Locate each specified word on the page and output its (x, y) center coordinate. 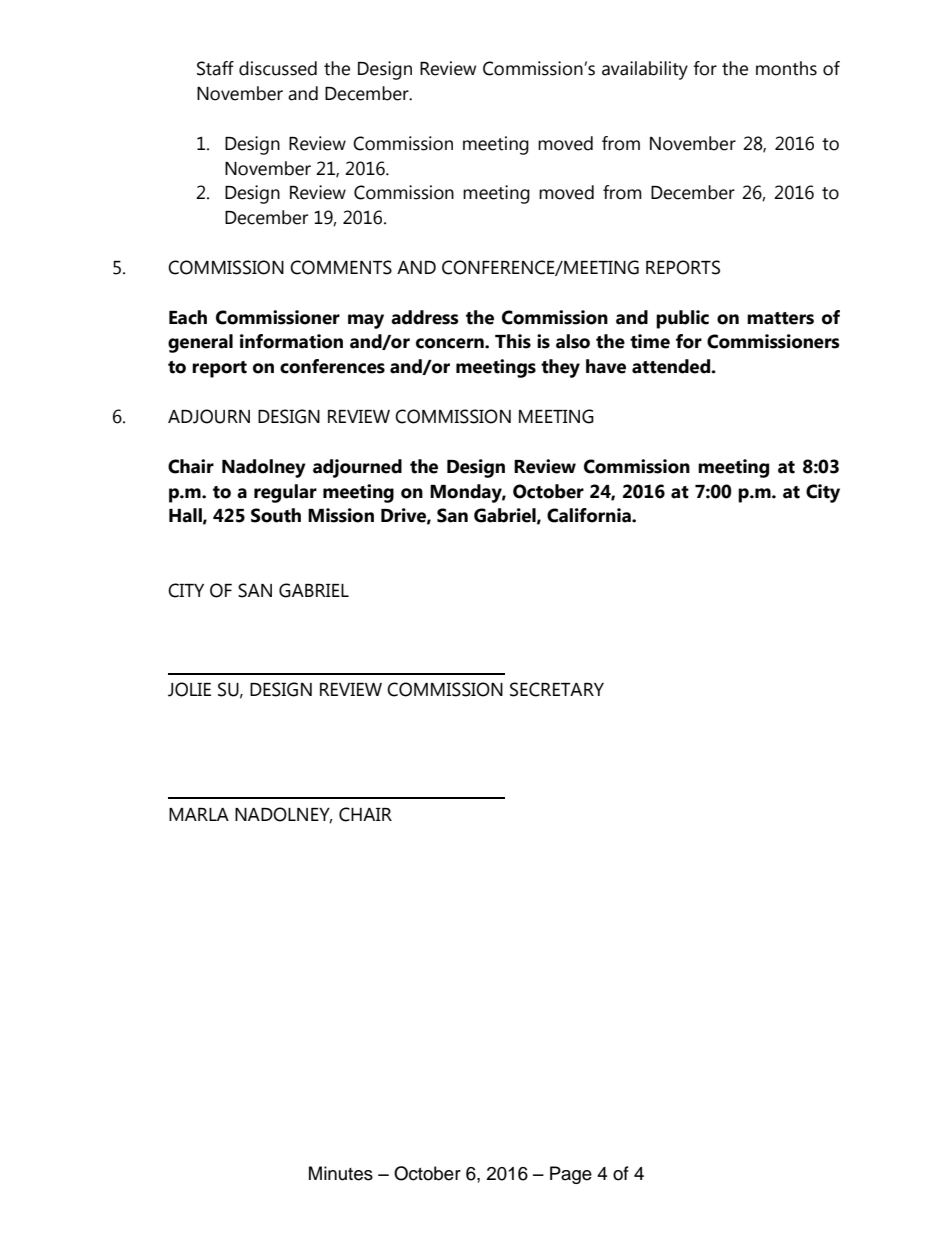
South (276, 515)
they (560, 368)
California (590, 515)
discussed (278, 68)
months (786, 68)
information (291, 341)
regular (285, 493)
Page (571, 1175)
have (606, 366)
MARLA (199, 814)
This (513, 341)
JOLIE (189, 689)
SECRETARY (557, 689)
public (682, 319)
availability (645, 70)
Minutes (341, 1173)
